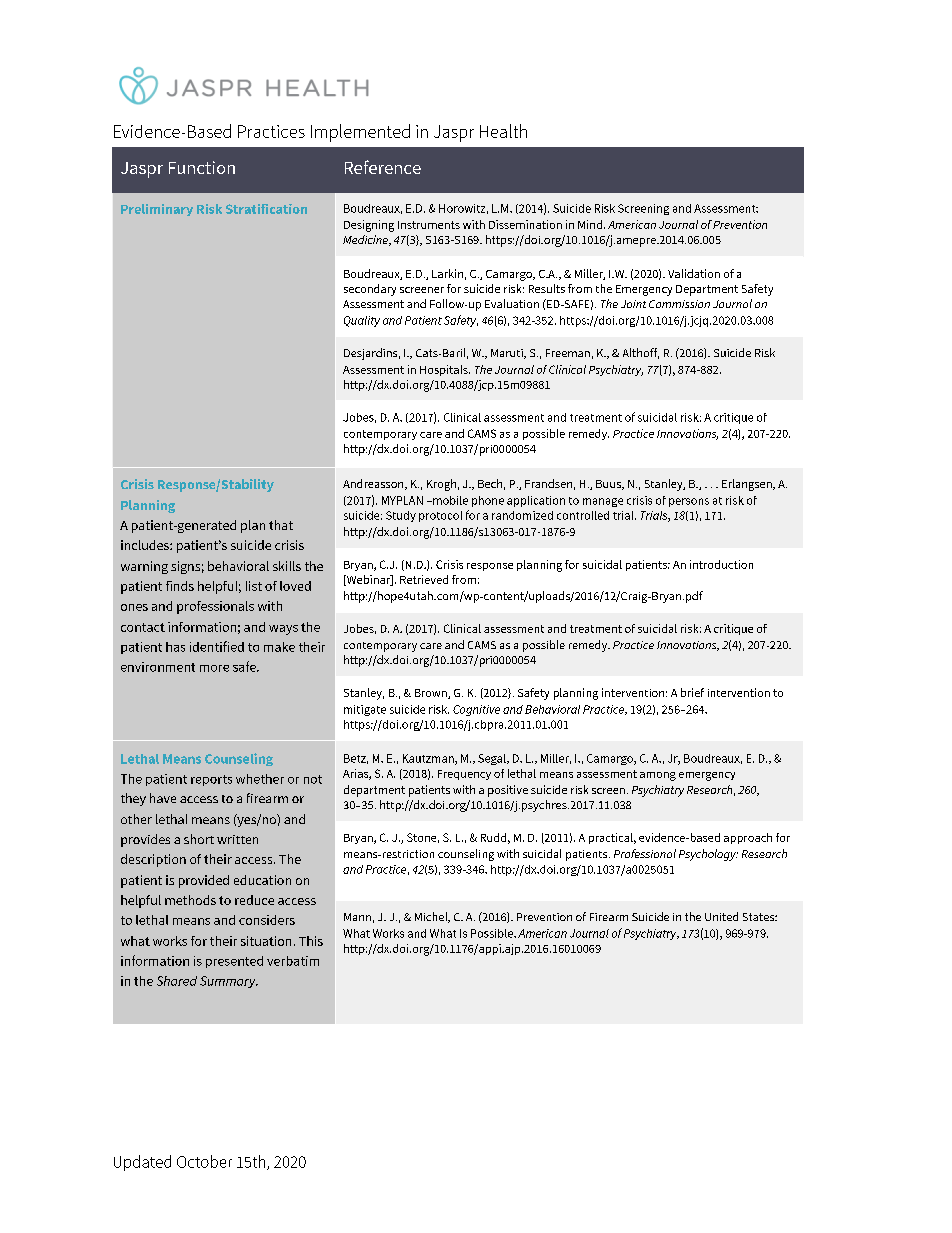 The image size is (952, 1233). Describe the element at coordinates (383, 167) in the page. I see `Reference` at that location.
